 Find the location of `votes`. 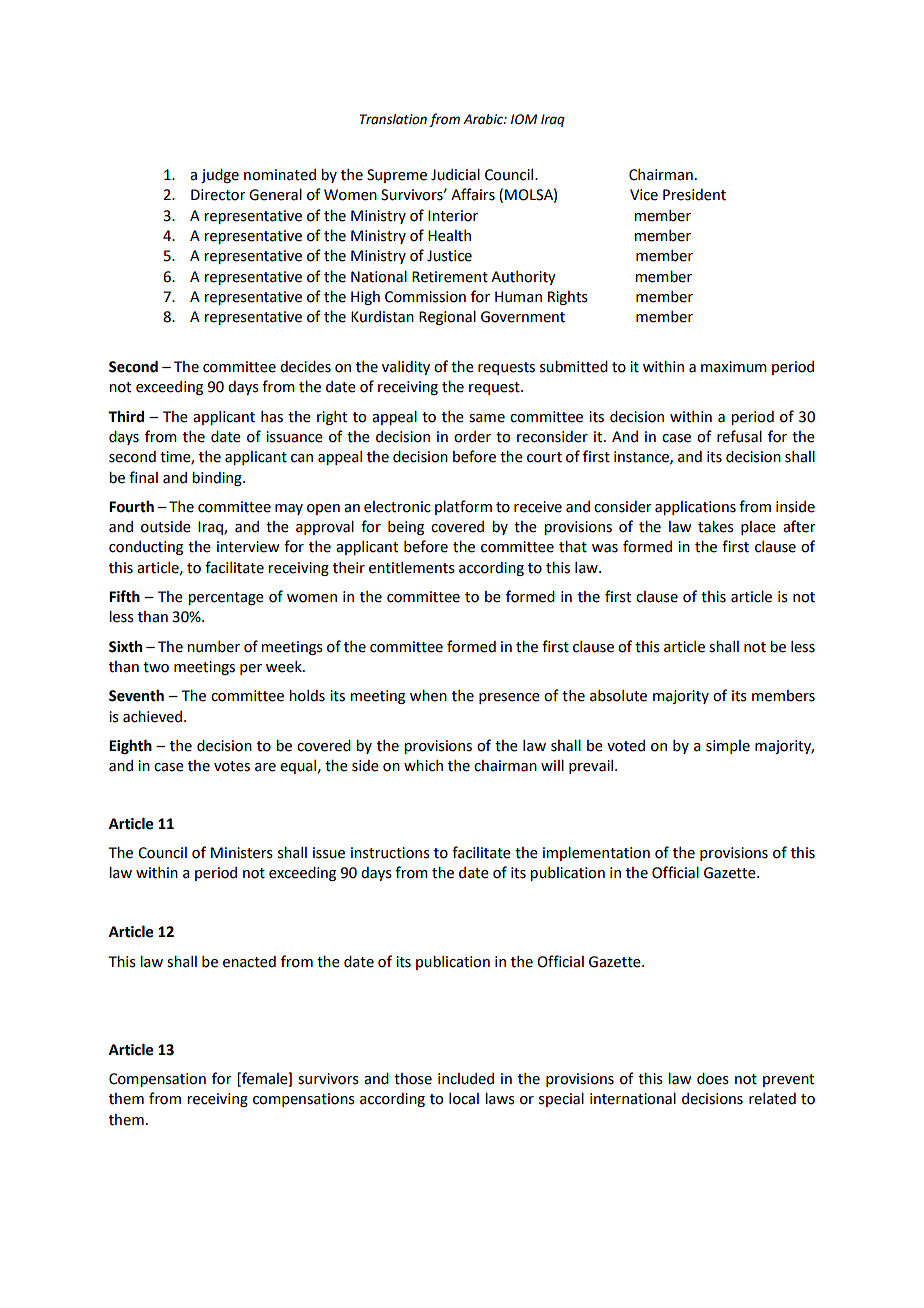

votes is located at coordinates (232, 766).
